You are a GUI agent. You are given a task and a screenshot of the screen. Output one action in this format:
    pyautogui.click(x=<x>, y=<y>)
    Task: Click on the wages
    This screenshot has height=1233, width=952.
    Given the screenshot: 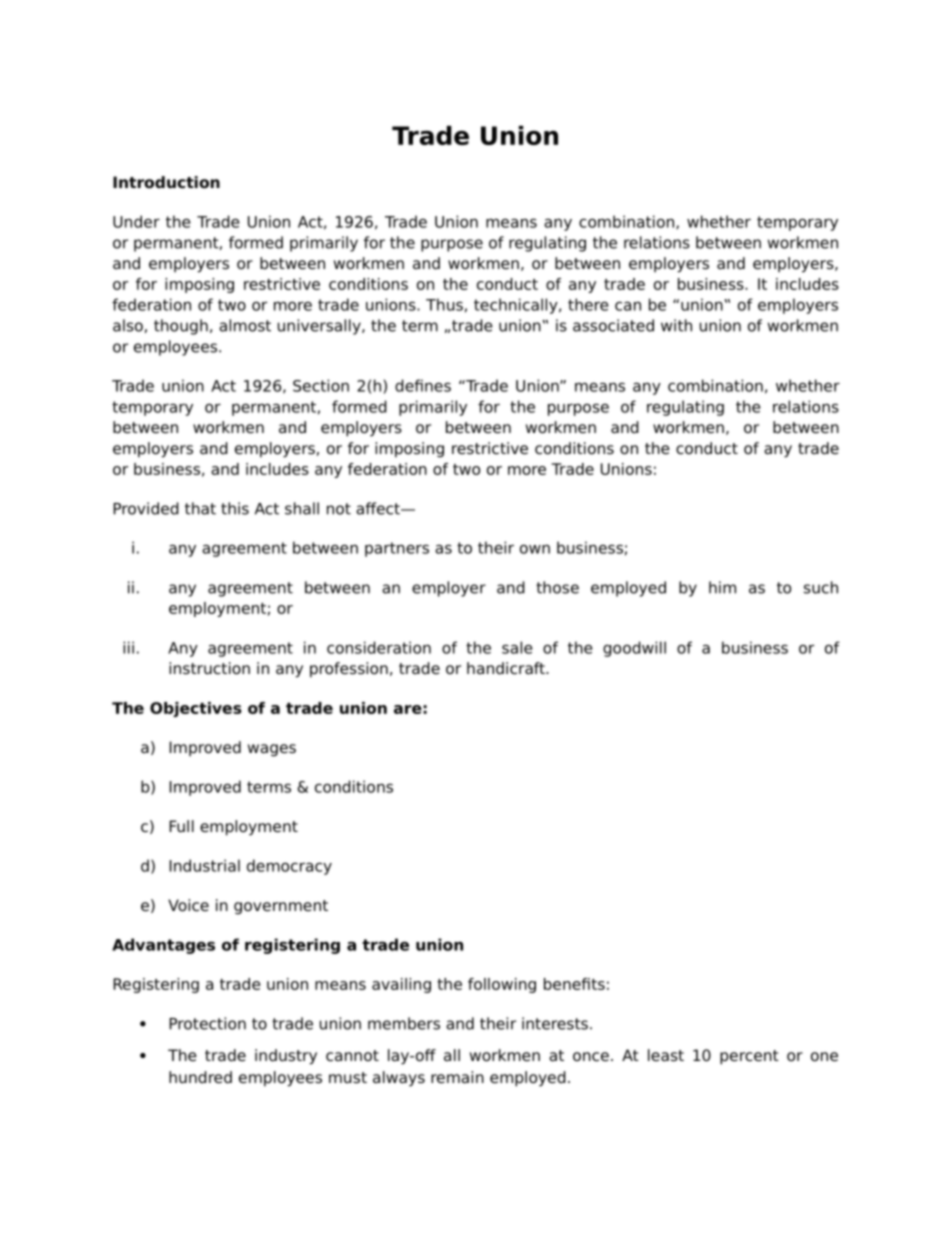 What is the action you would take?
    pyautogui.click(x=272, y=750)
